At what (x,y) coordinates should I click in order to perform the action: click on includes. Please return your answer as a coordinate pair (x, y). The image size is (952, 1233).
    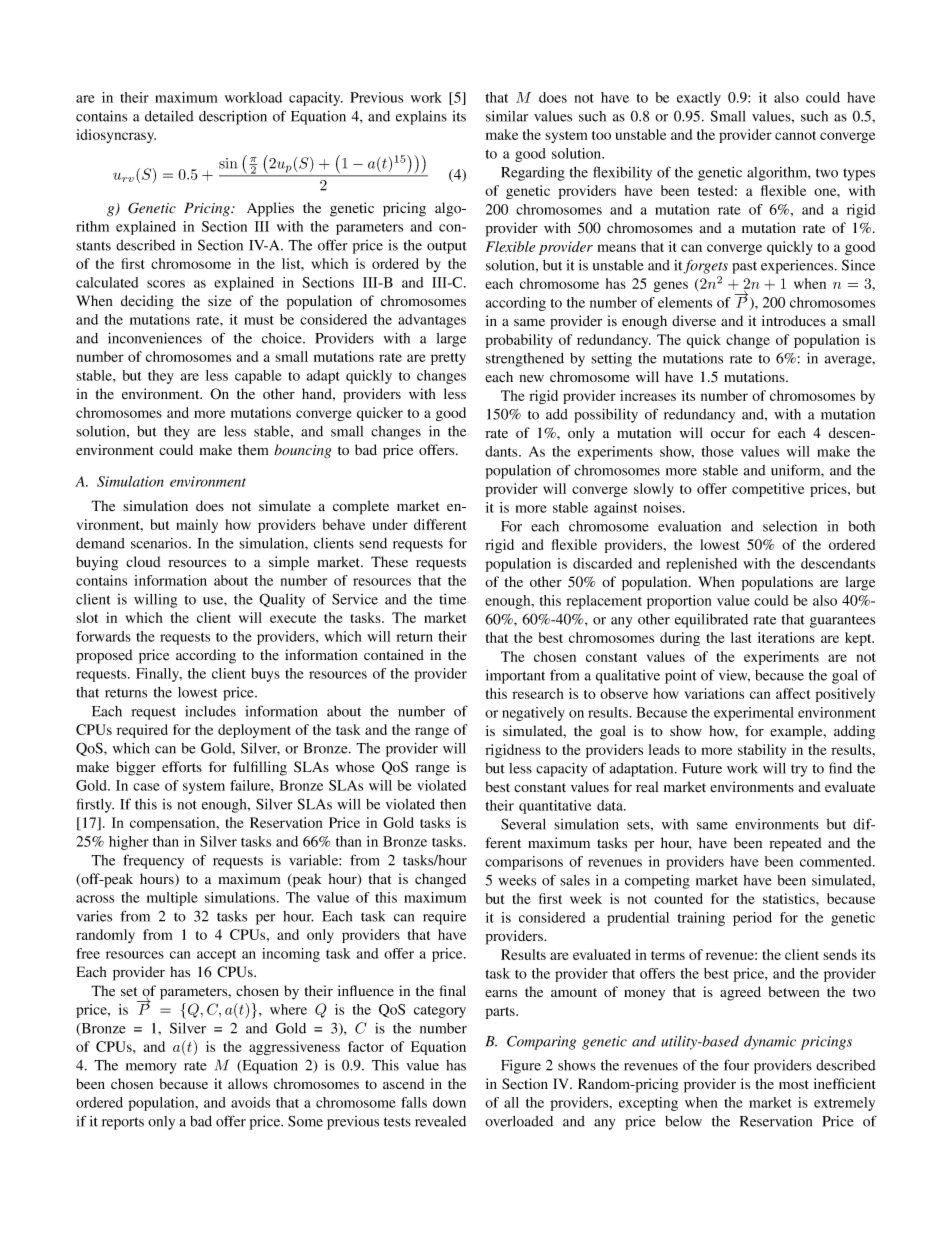
    Looking at the image, I should click on (210, 711).
